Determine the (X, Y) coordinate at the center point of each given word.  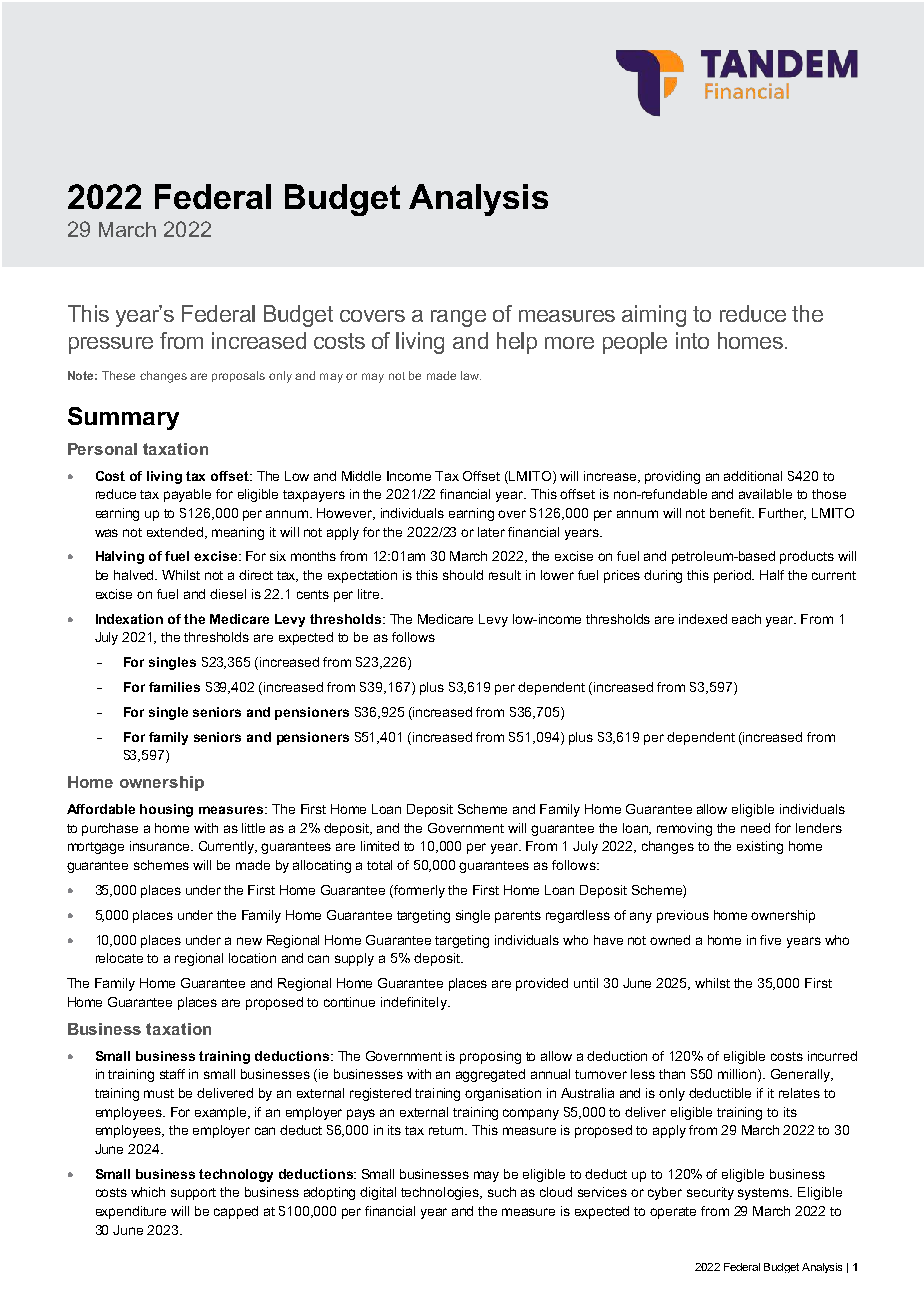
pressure (111, 345)
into (692, 340)
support (193, 1194)
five (770, 940)
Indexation (129, 619)
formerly (419, 891)
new (249, 941)
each (746, 619)
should (463, 575)
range (458, 318)
